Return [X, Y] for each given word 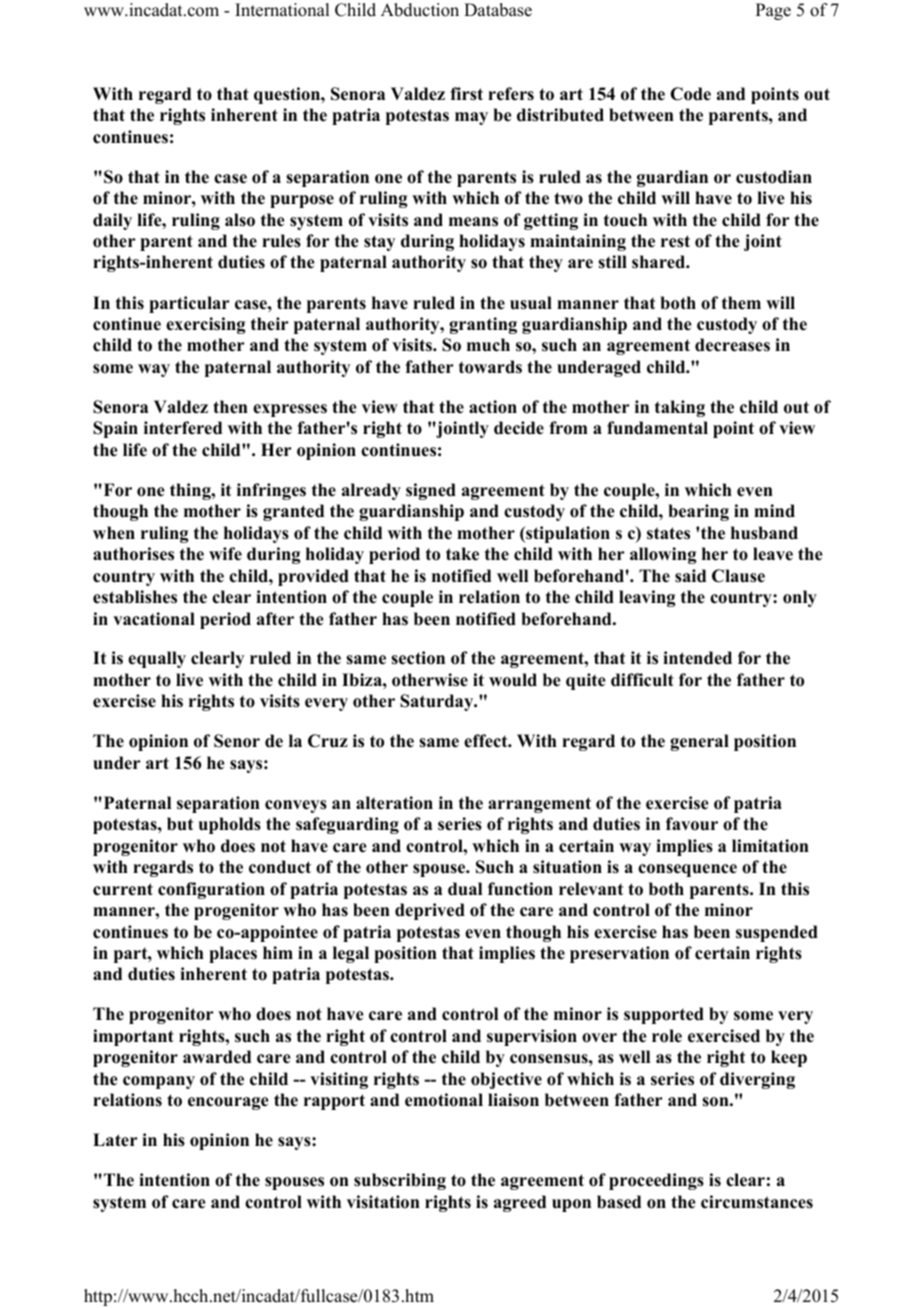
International [282, 10]
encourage [228, 1103]
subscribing [400, 1181]
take [462, 554]
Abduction [420, 10]
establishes [135, 597]
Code [690, 94]
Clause [738, 576]
